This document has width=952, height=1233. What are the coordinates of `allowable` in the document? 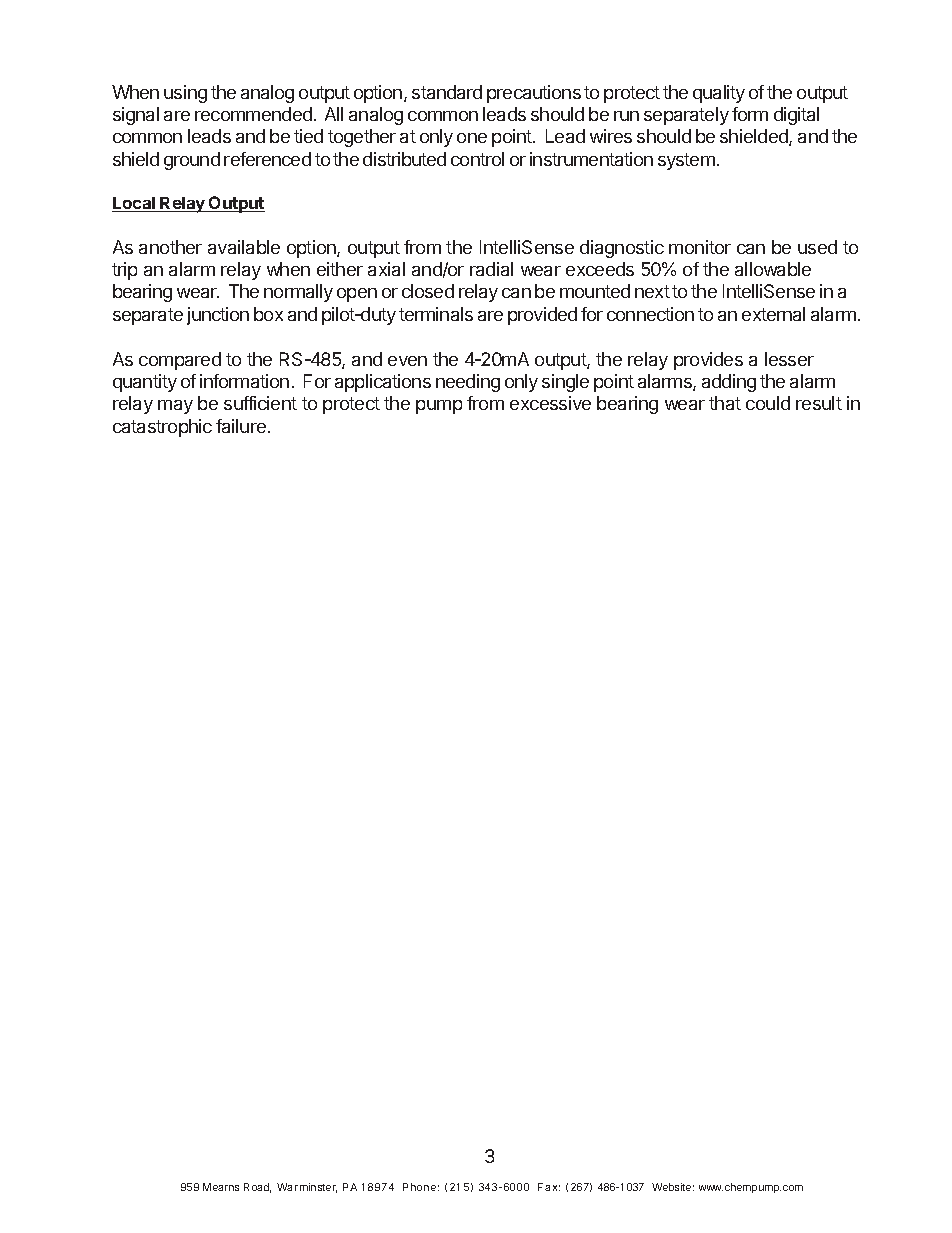 It's located at (773, 269).
